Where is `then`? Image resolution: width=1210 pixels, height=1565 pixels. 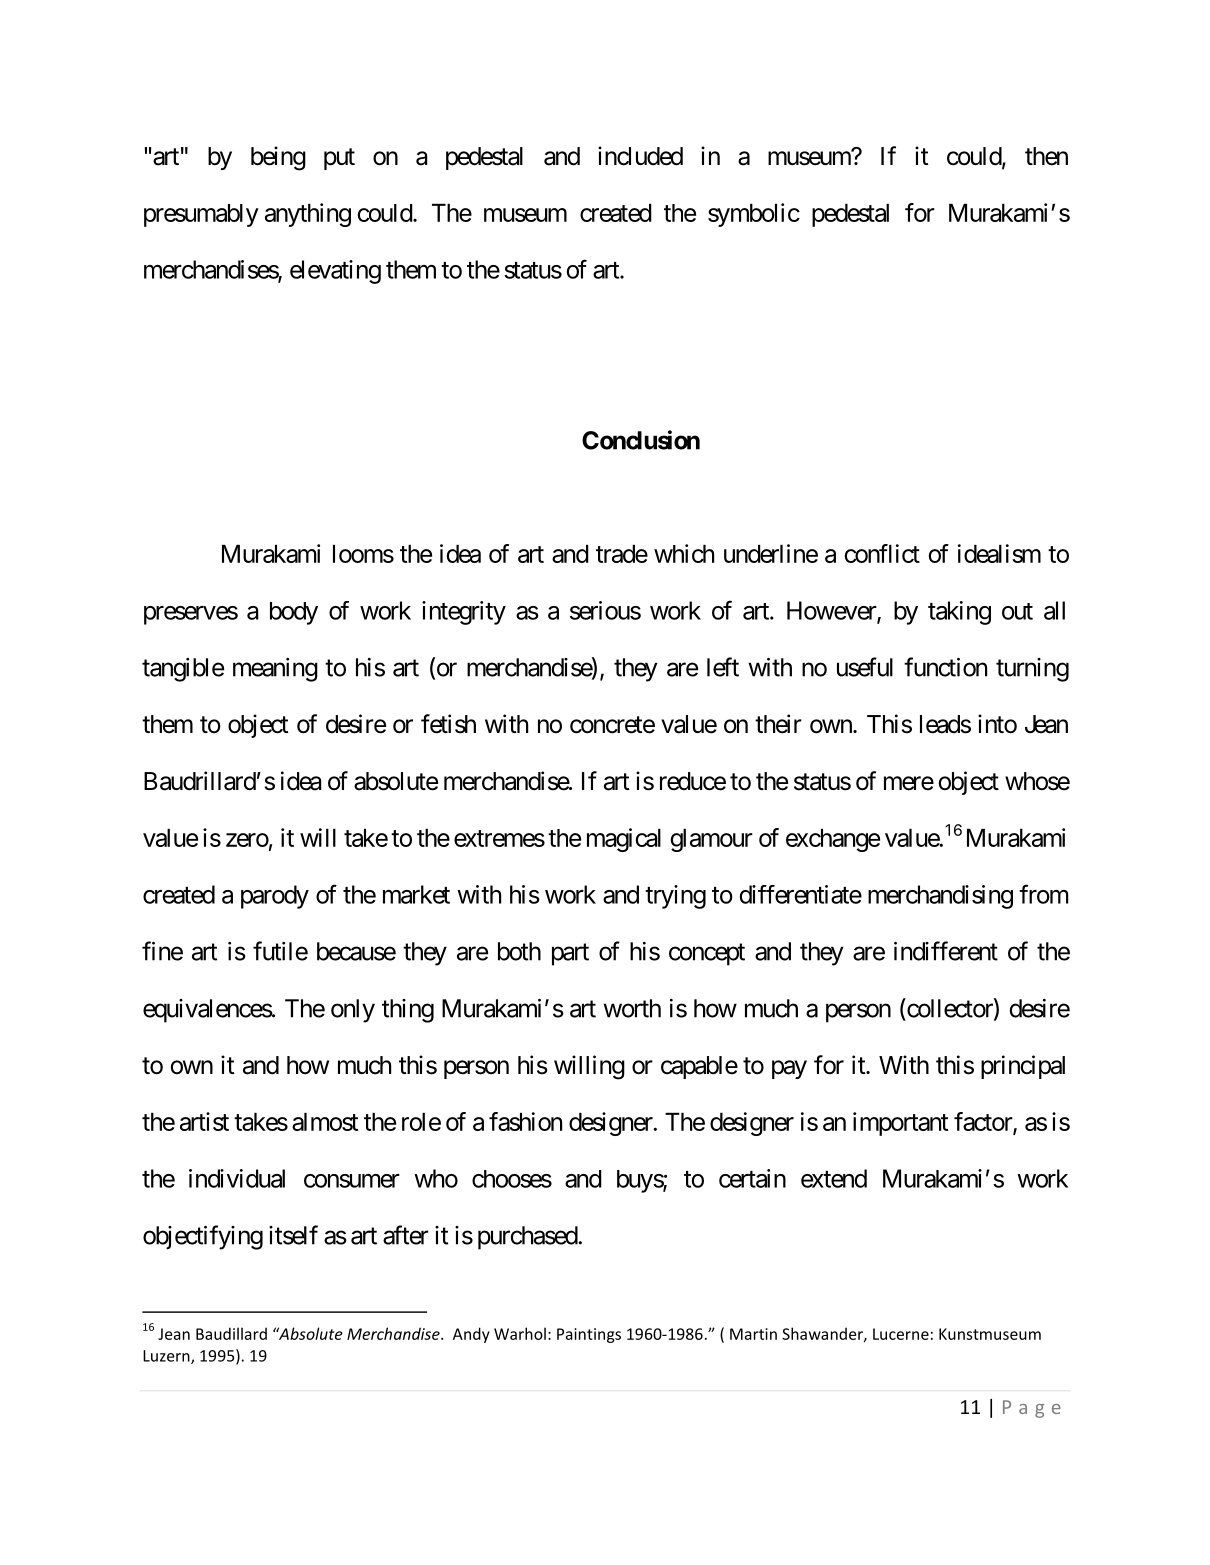 then is located at coordinates (1046, 156).
